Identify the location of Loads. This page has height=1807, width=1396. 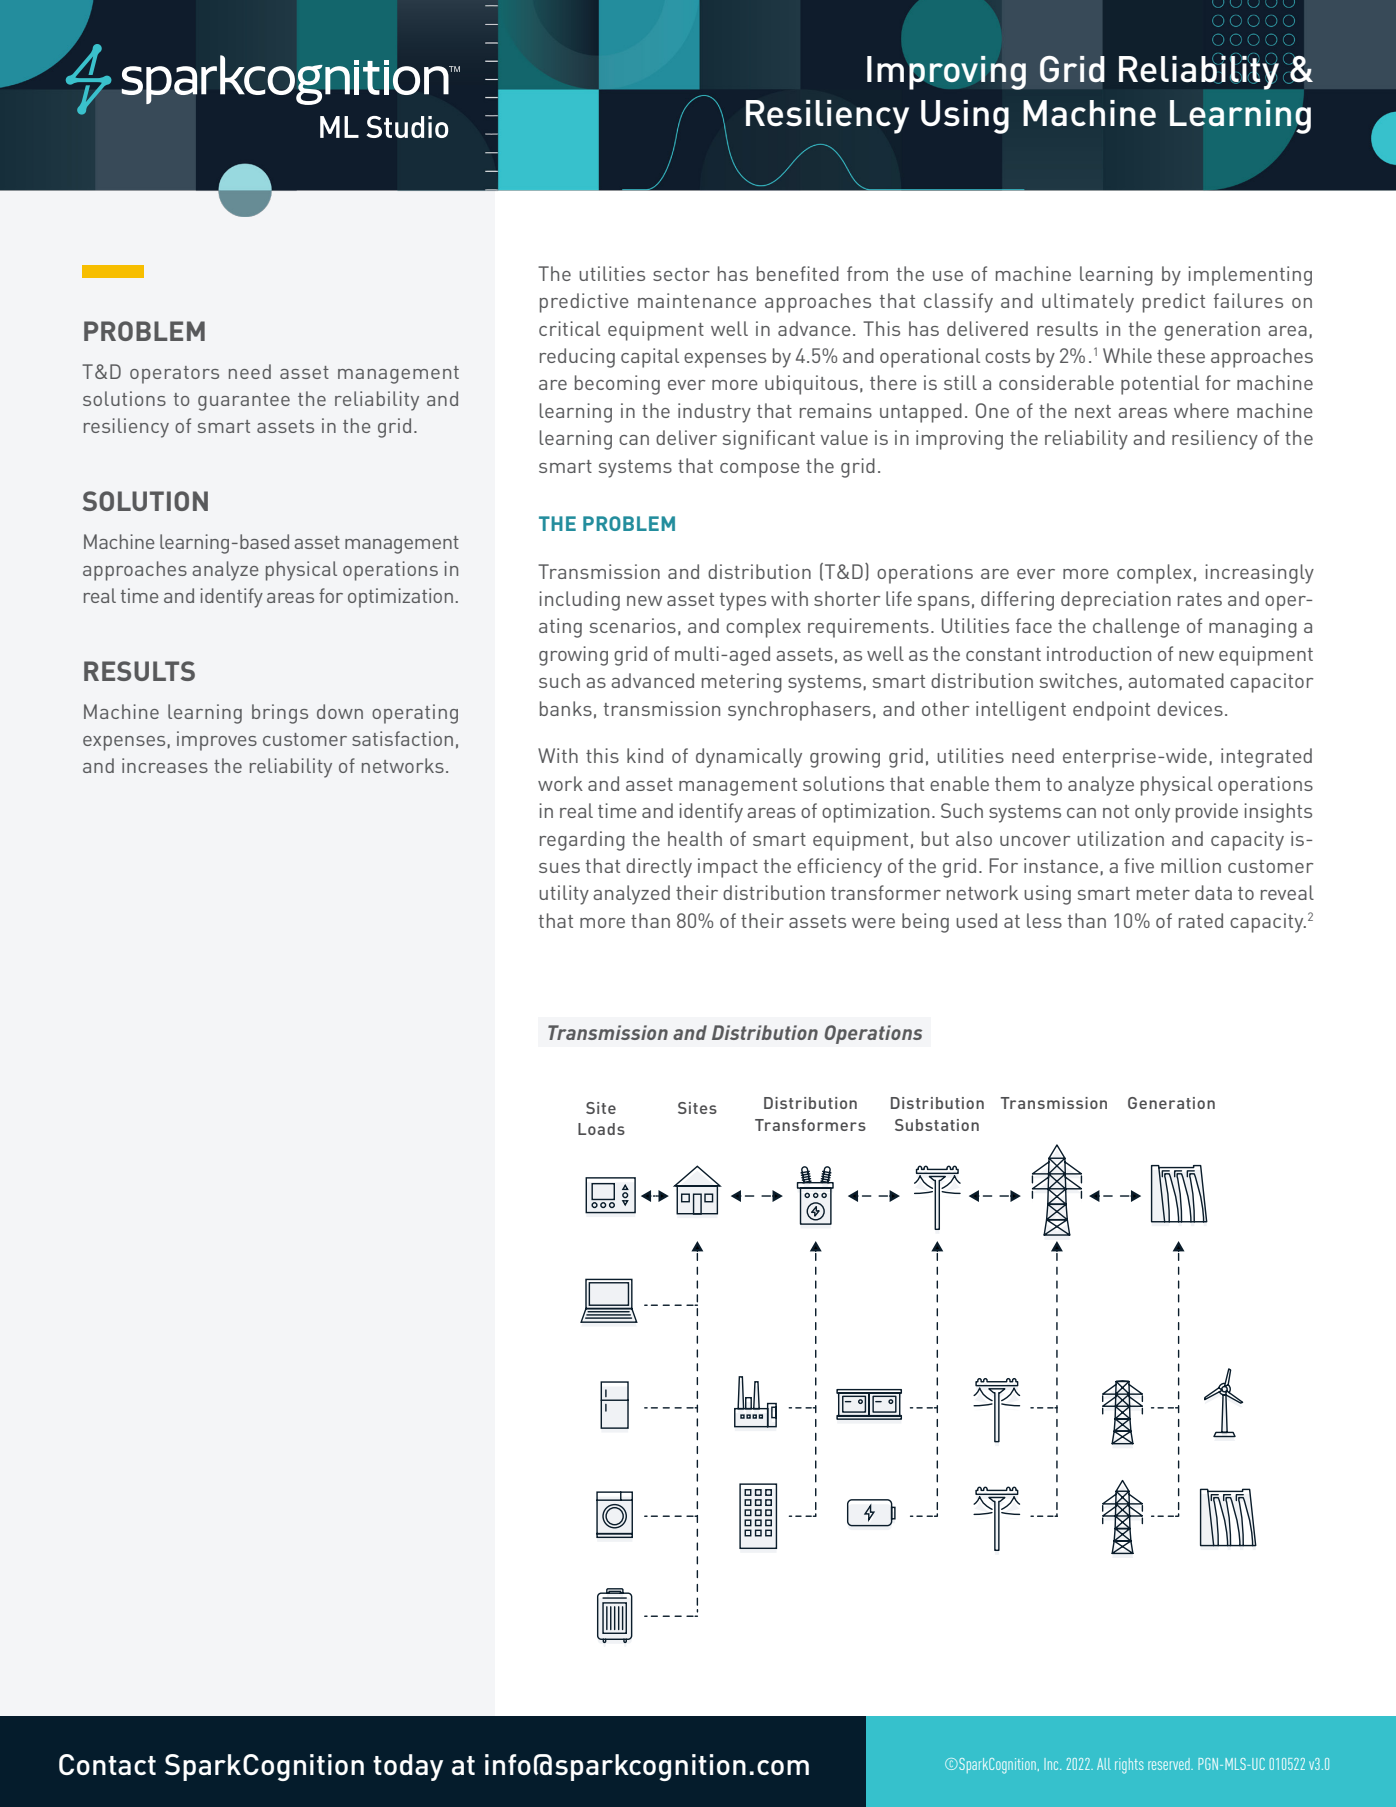
(601, 1129).
